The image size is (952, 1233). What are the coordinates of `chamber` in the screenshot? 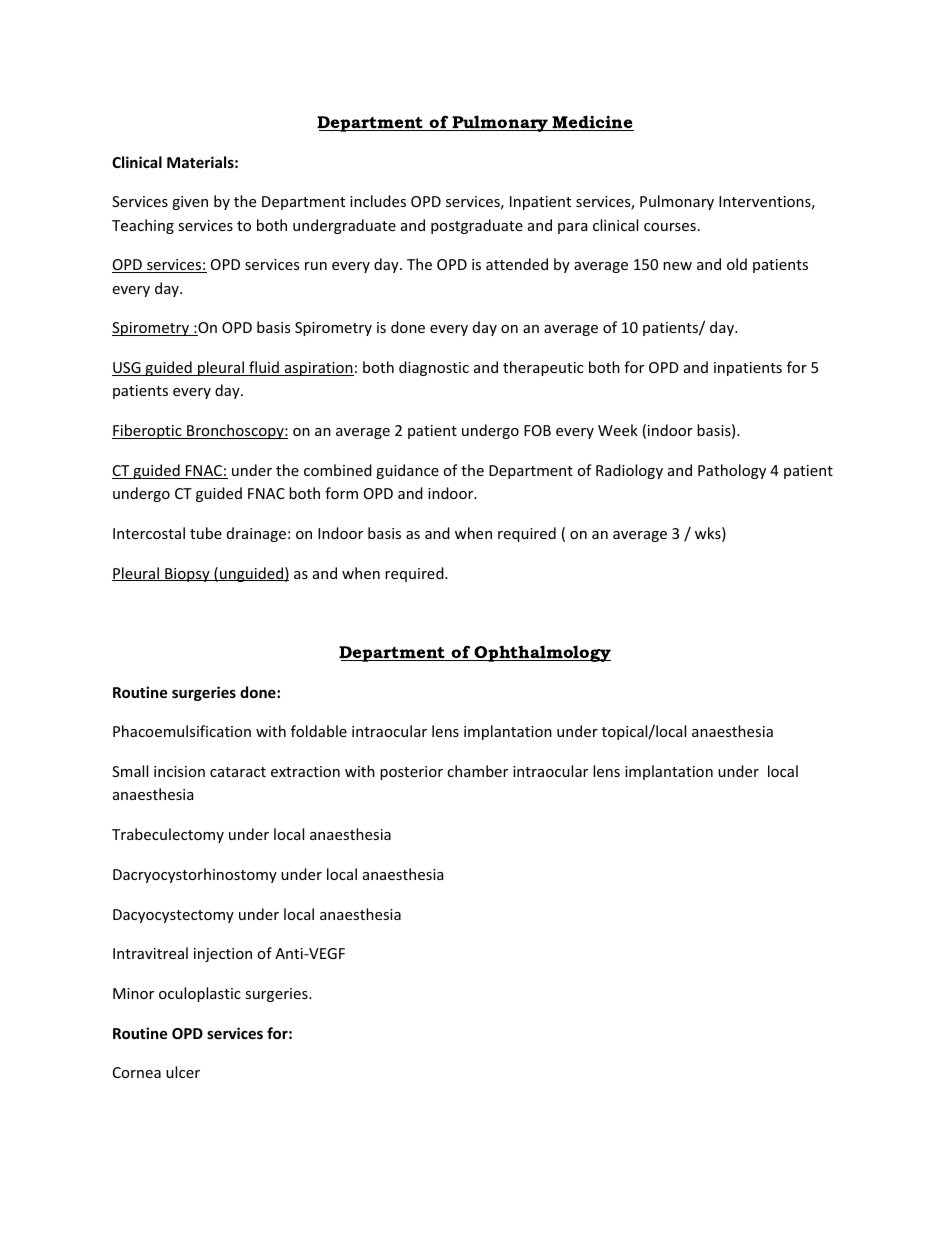 It's located at (477, 771).
